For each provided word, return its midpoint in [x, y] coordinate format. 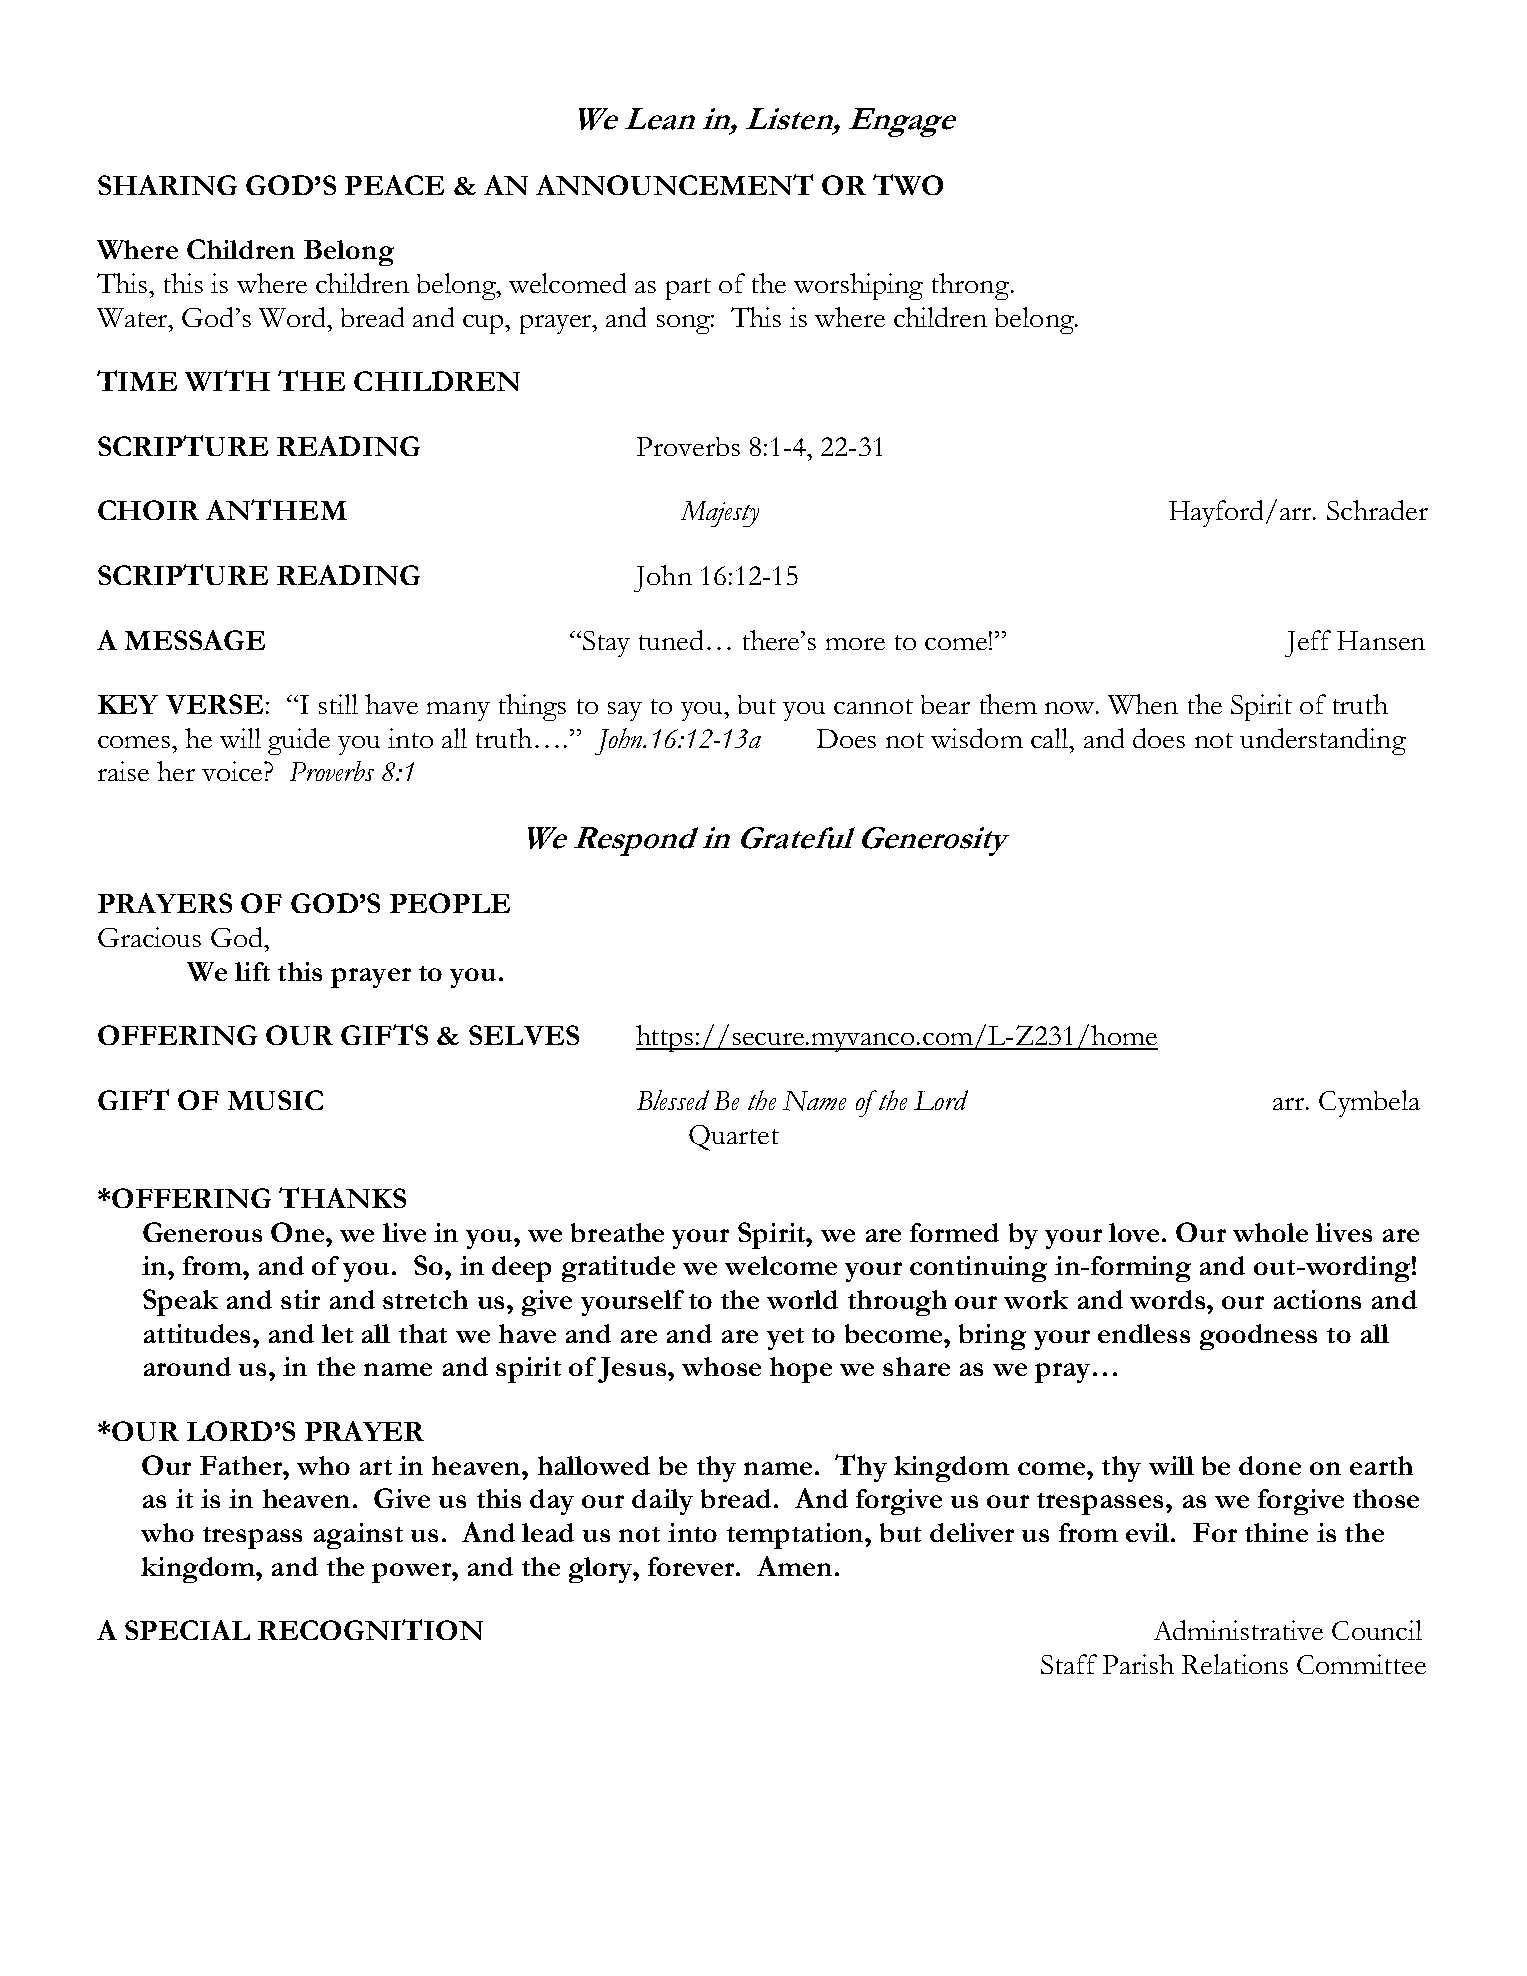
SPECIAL [187, 1630]
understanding [1323, 741]
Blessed [673, 1100]
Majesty [720, 514]
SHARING [167, 185]
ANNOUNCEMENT [674, 184]
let [337, 1333]
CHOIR [148, 510]
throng [972, 286]
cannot [873, 706]
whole [1270, 1232]
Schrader [1377, 510]
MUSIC [275, 1100]
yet [785, 1339]
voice [233, 771]
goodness [1258, 1337]
